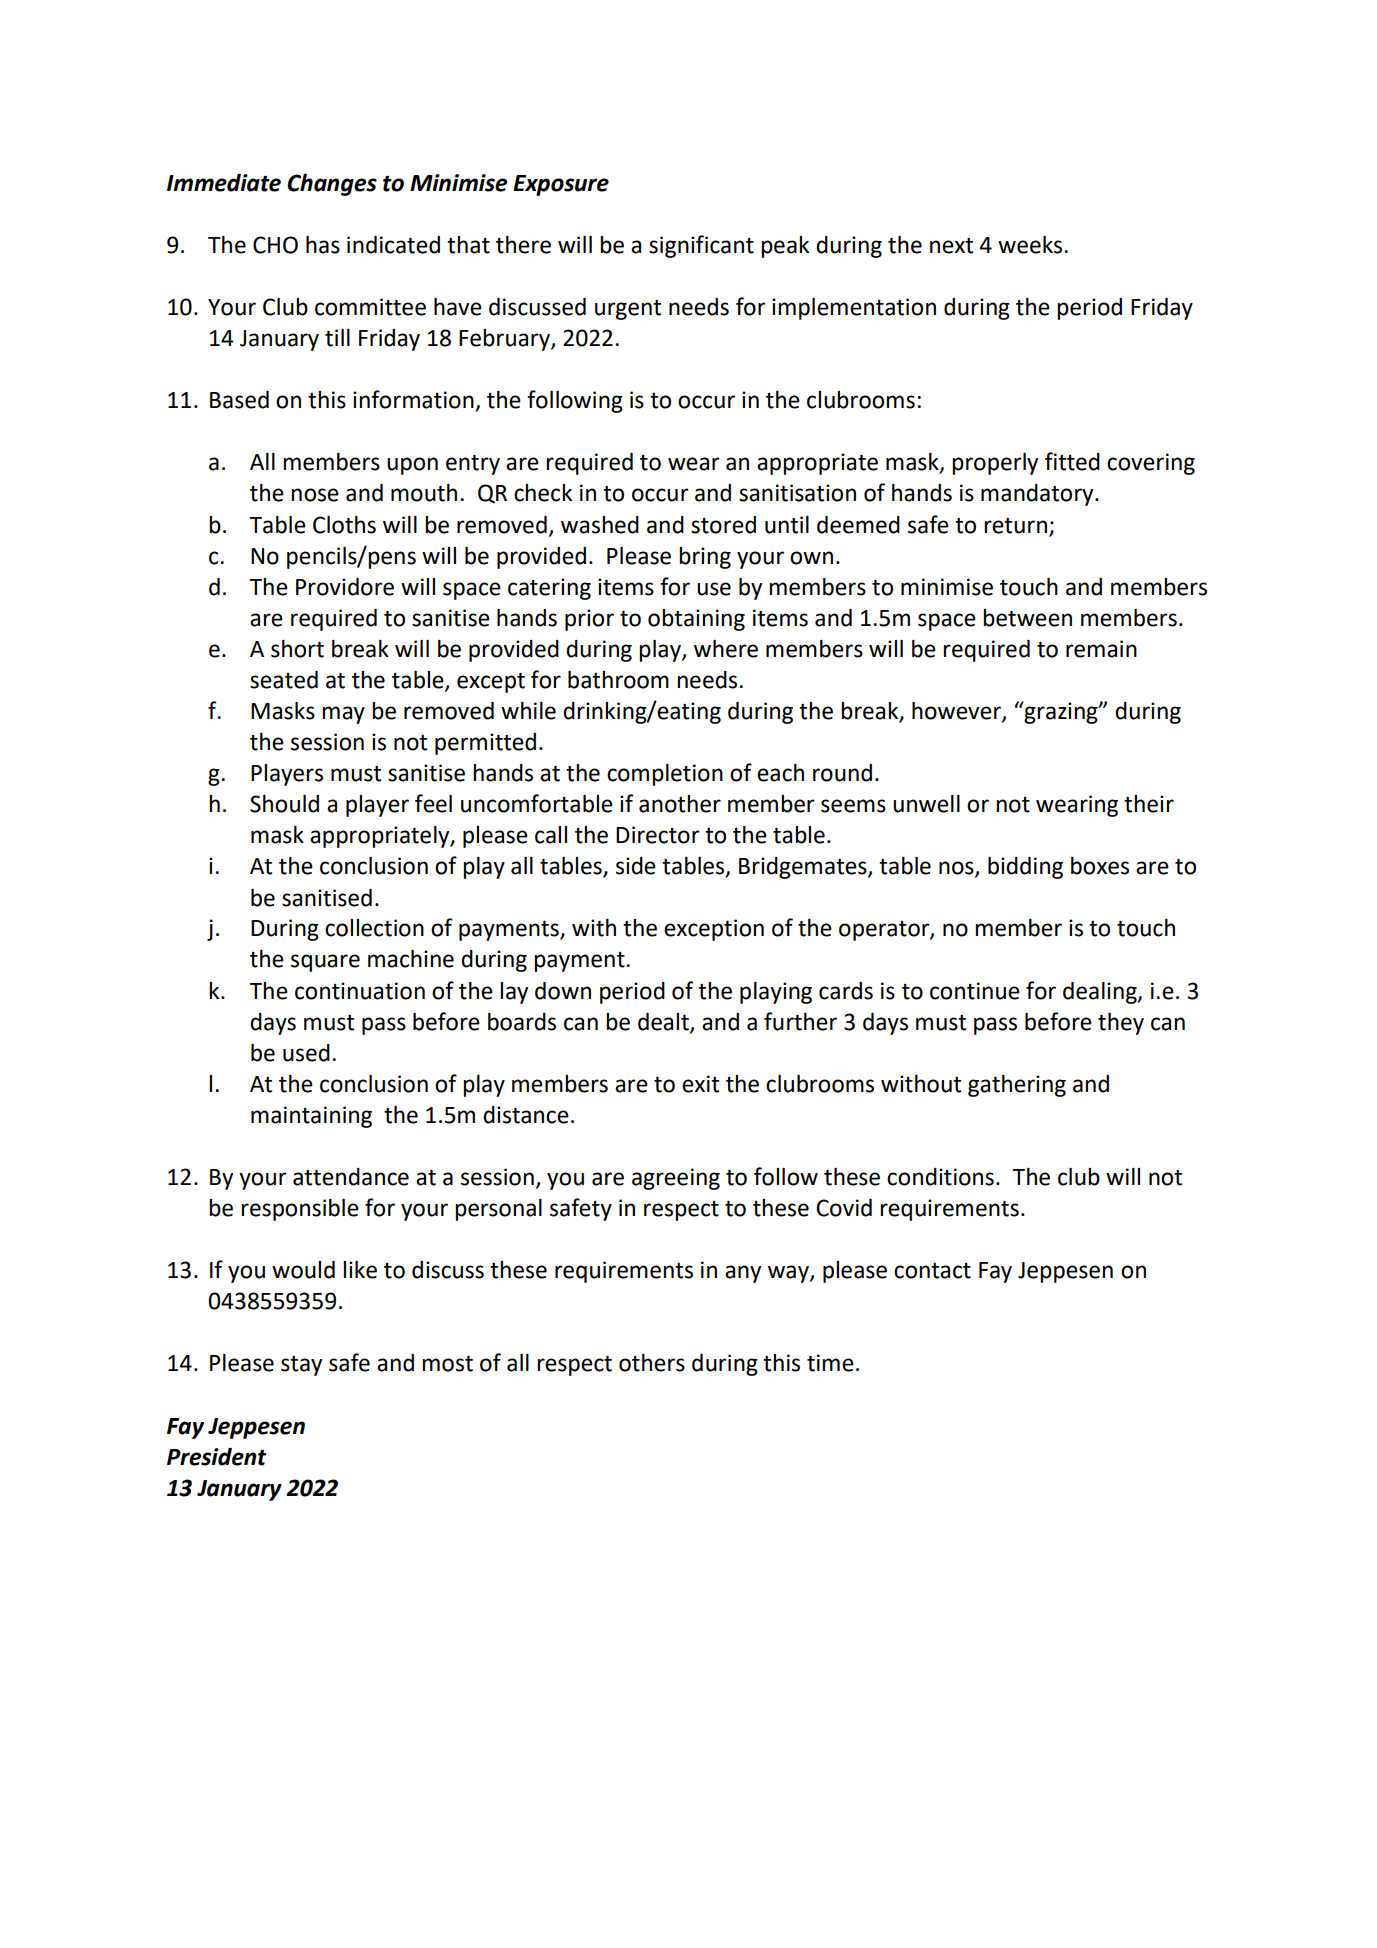  Describe the element at coordinates (374, 928) in the screenshot. I see `collection` at that location.
